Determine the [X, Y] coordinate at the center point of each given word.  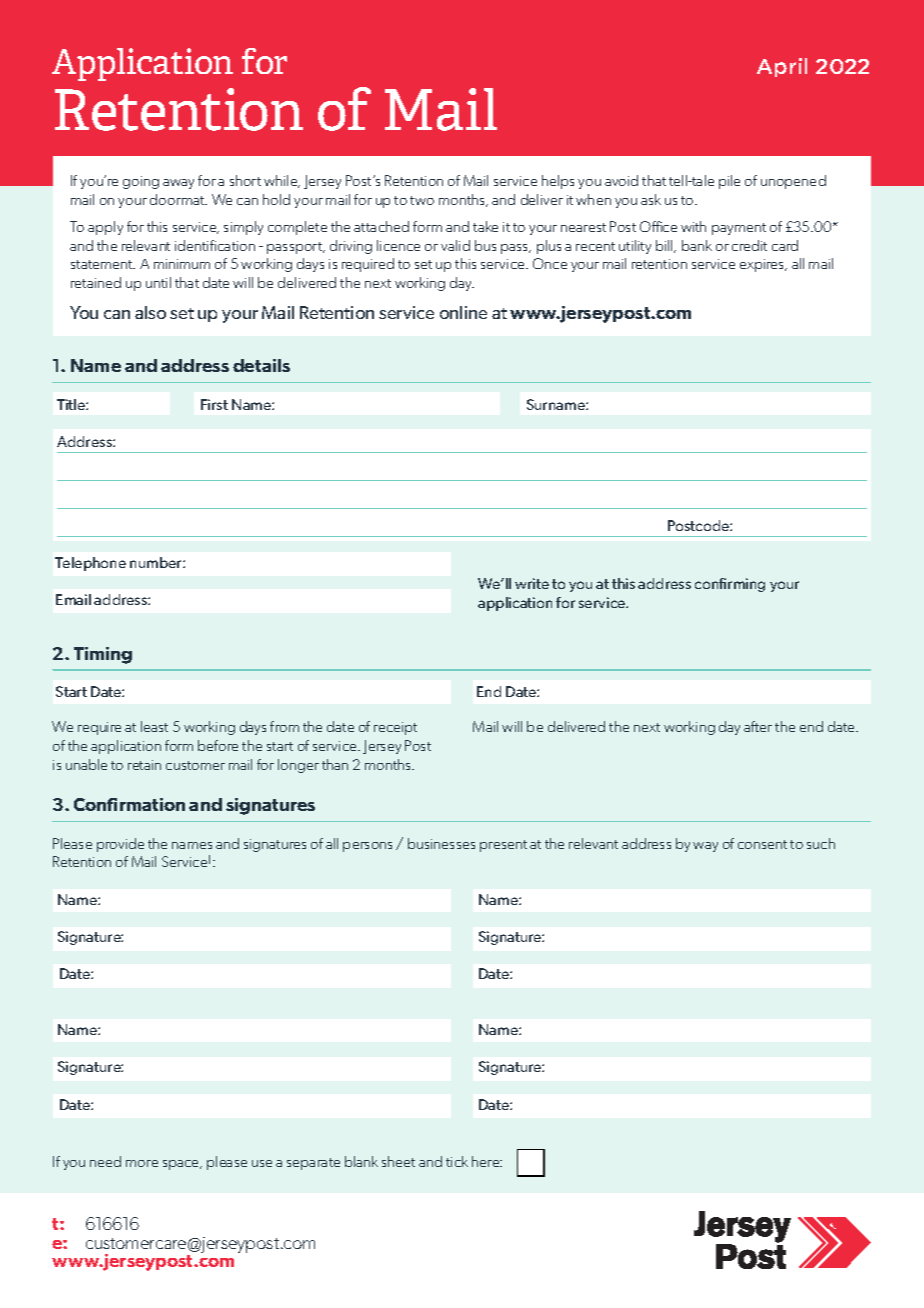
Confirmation [129, 804]
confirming [730, 585]
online [463, 312]
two [422, 200]
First [214, 404]
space [182, 1165]
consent [762, 844]
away [178, 184]
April [782, 67]
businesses [441, 843]
